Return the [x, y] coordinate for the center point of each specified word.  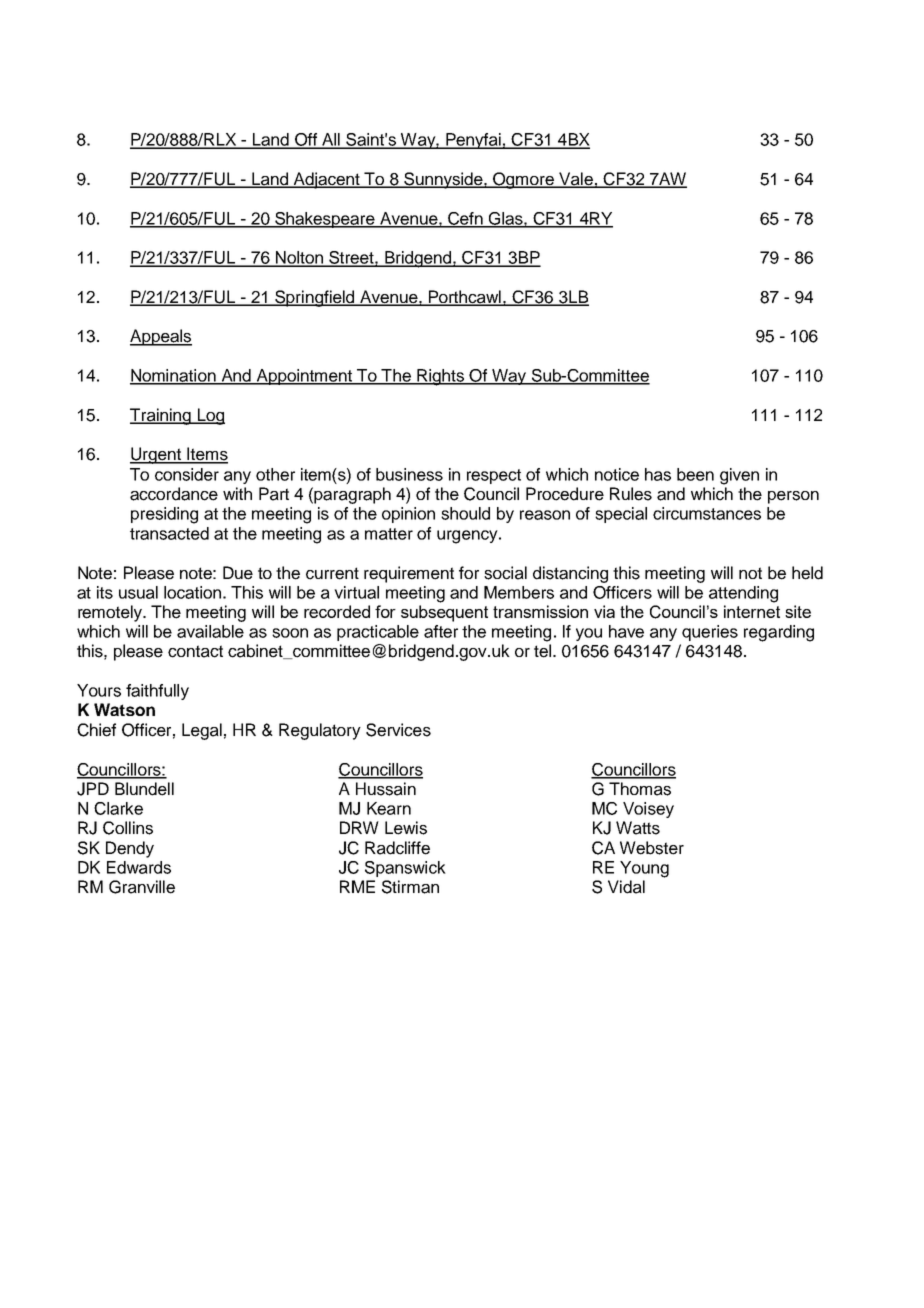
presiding [164, 515]
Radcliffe [397, 848]
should [465, 513]
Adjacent [326, 180]
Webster [652, 848]
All [331, 140]
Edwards [139, 867]
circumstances [707, 513]
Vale [576, 180]
